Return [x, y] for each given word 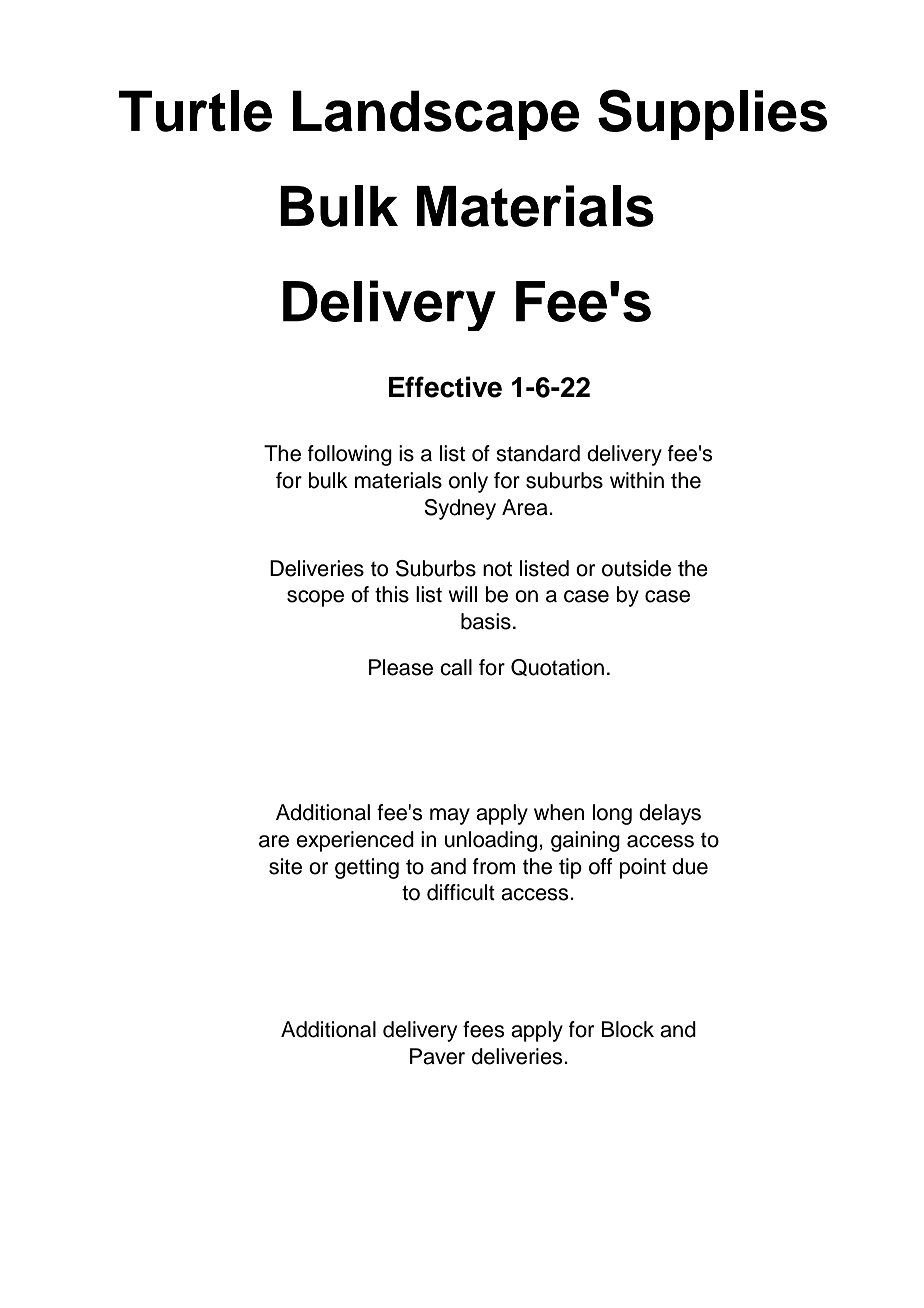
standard [538, 453]
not [497, 569]
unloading [491, 841]
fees [484, 1029]
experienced [355, 841]
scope [315, 598]
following [350, 455]
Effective [445, 387]
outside [636, 568]
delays [670, 814]
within [637, 480]
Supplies [712, 114]
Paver [437, 1056]
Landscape [436, 115]
